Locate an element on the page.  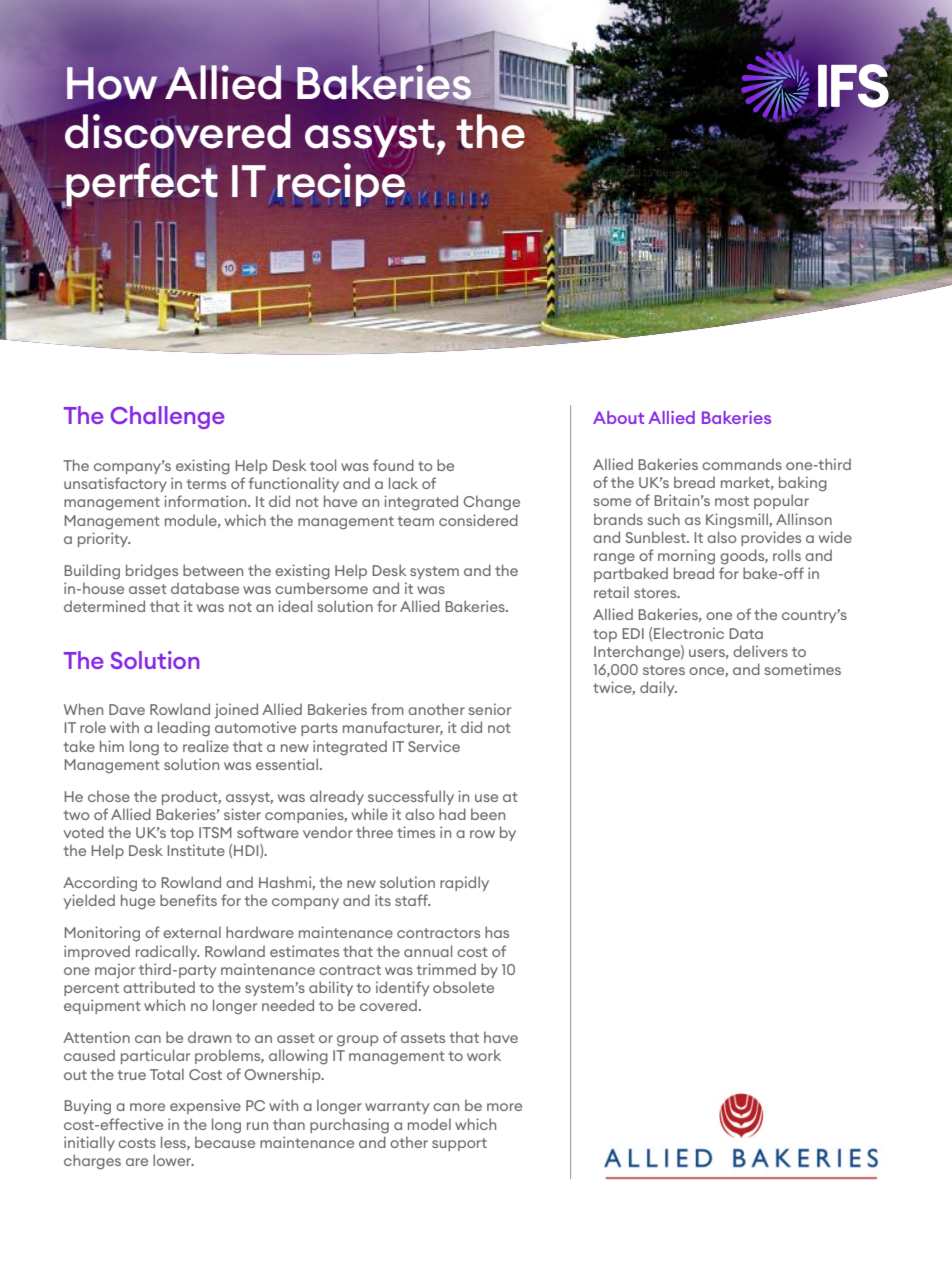
lower is located at coordinates (173, 1160).
